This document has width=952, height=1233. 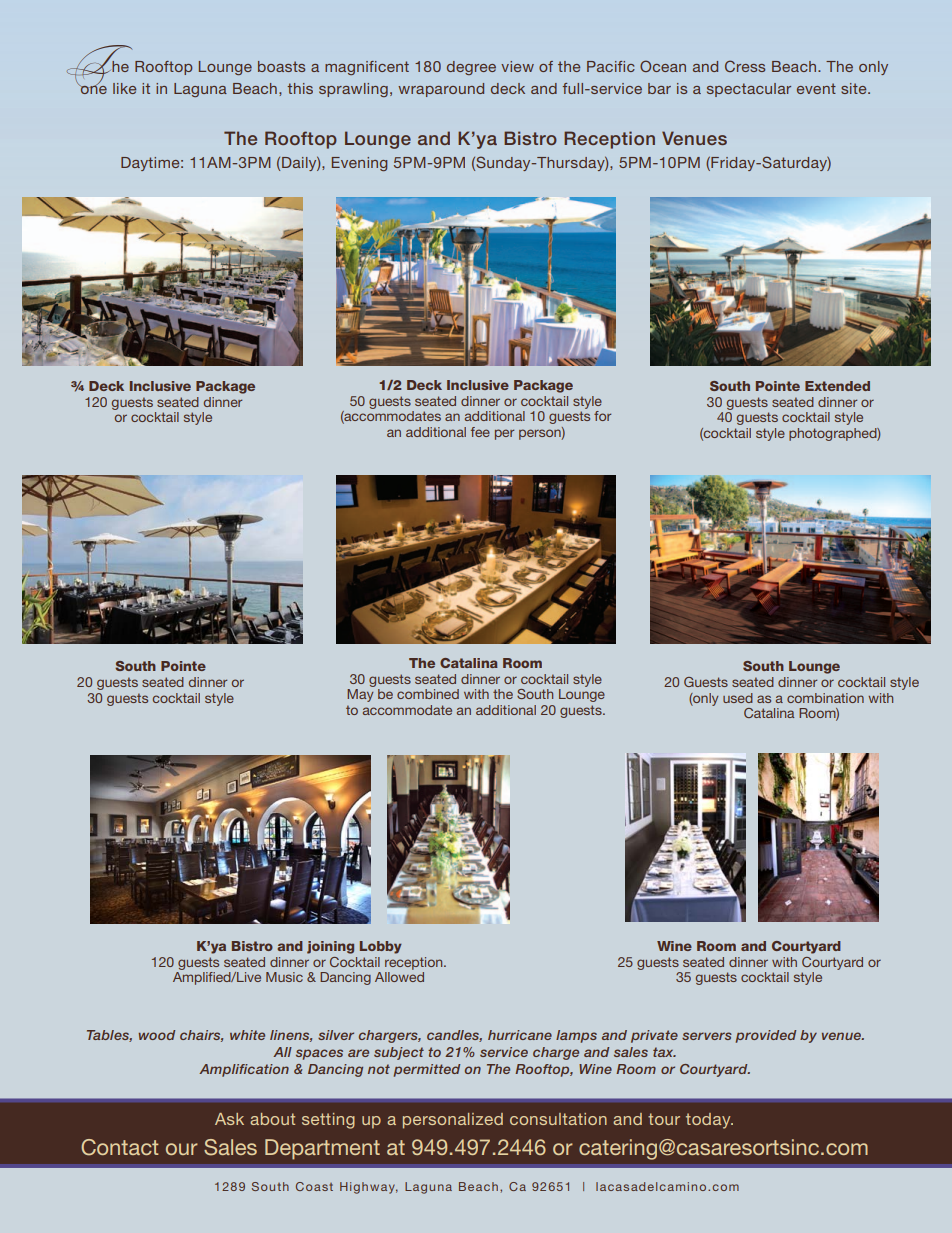 I want to click on Ask, so click(x=229, y=1119).
